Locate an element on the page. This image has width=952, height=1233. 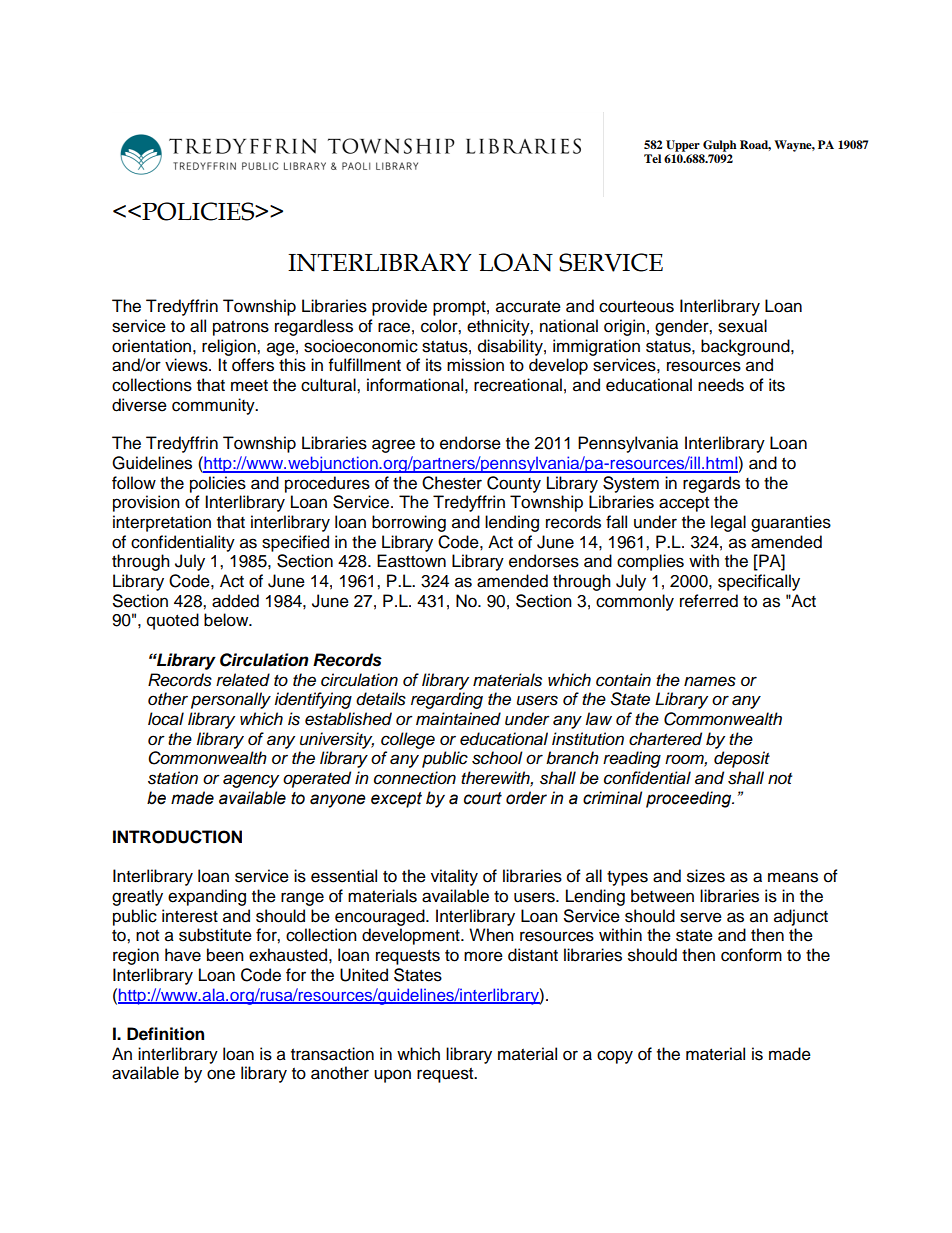
agency is located at coordinates (251, 781).
